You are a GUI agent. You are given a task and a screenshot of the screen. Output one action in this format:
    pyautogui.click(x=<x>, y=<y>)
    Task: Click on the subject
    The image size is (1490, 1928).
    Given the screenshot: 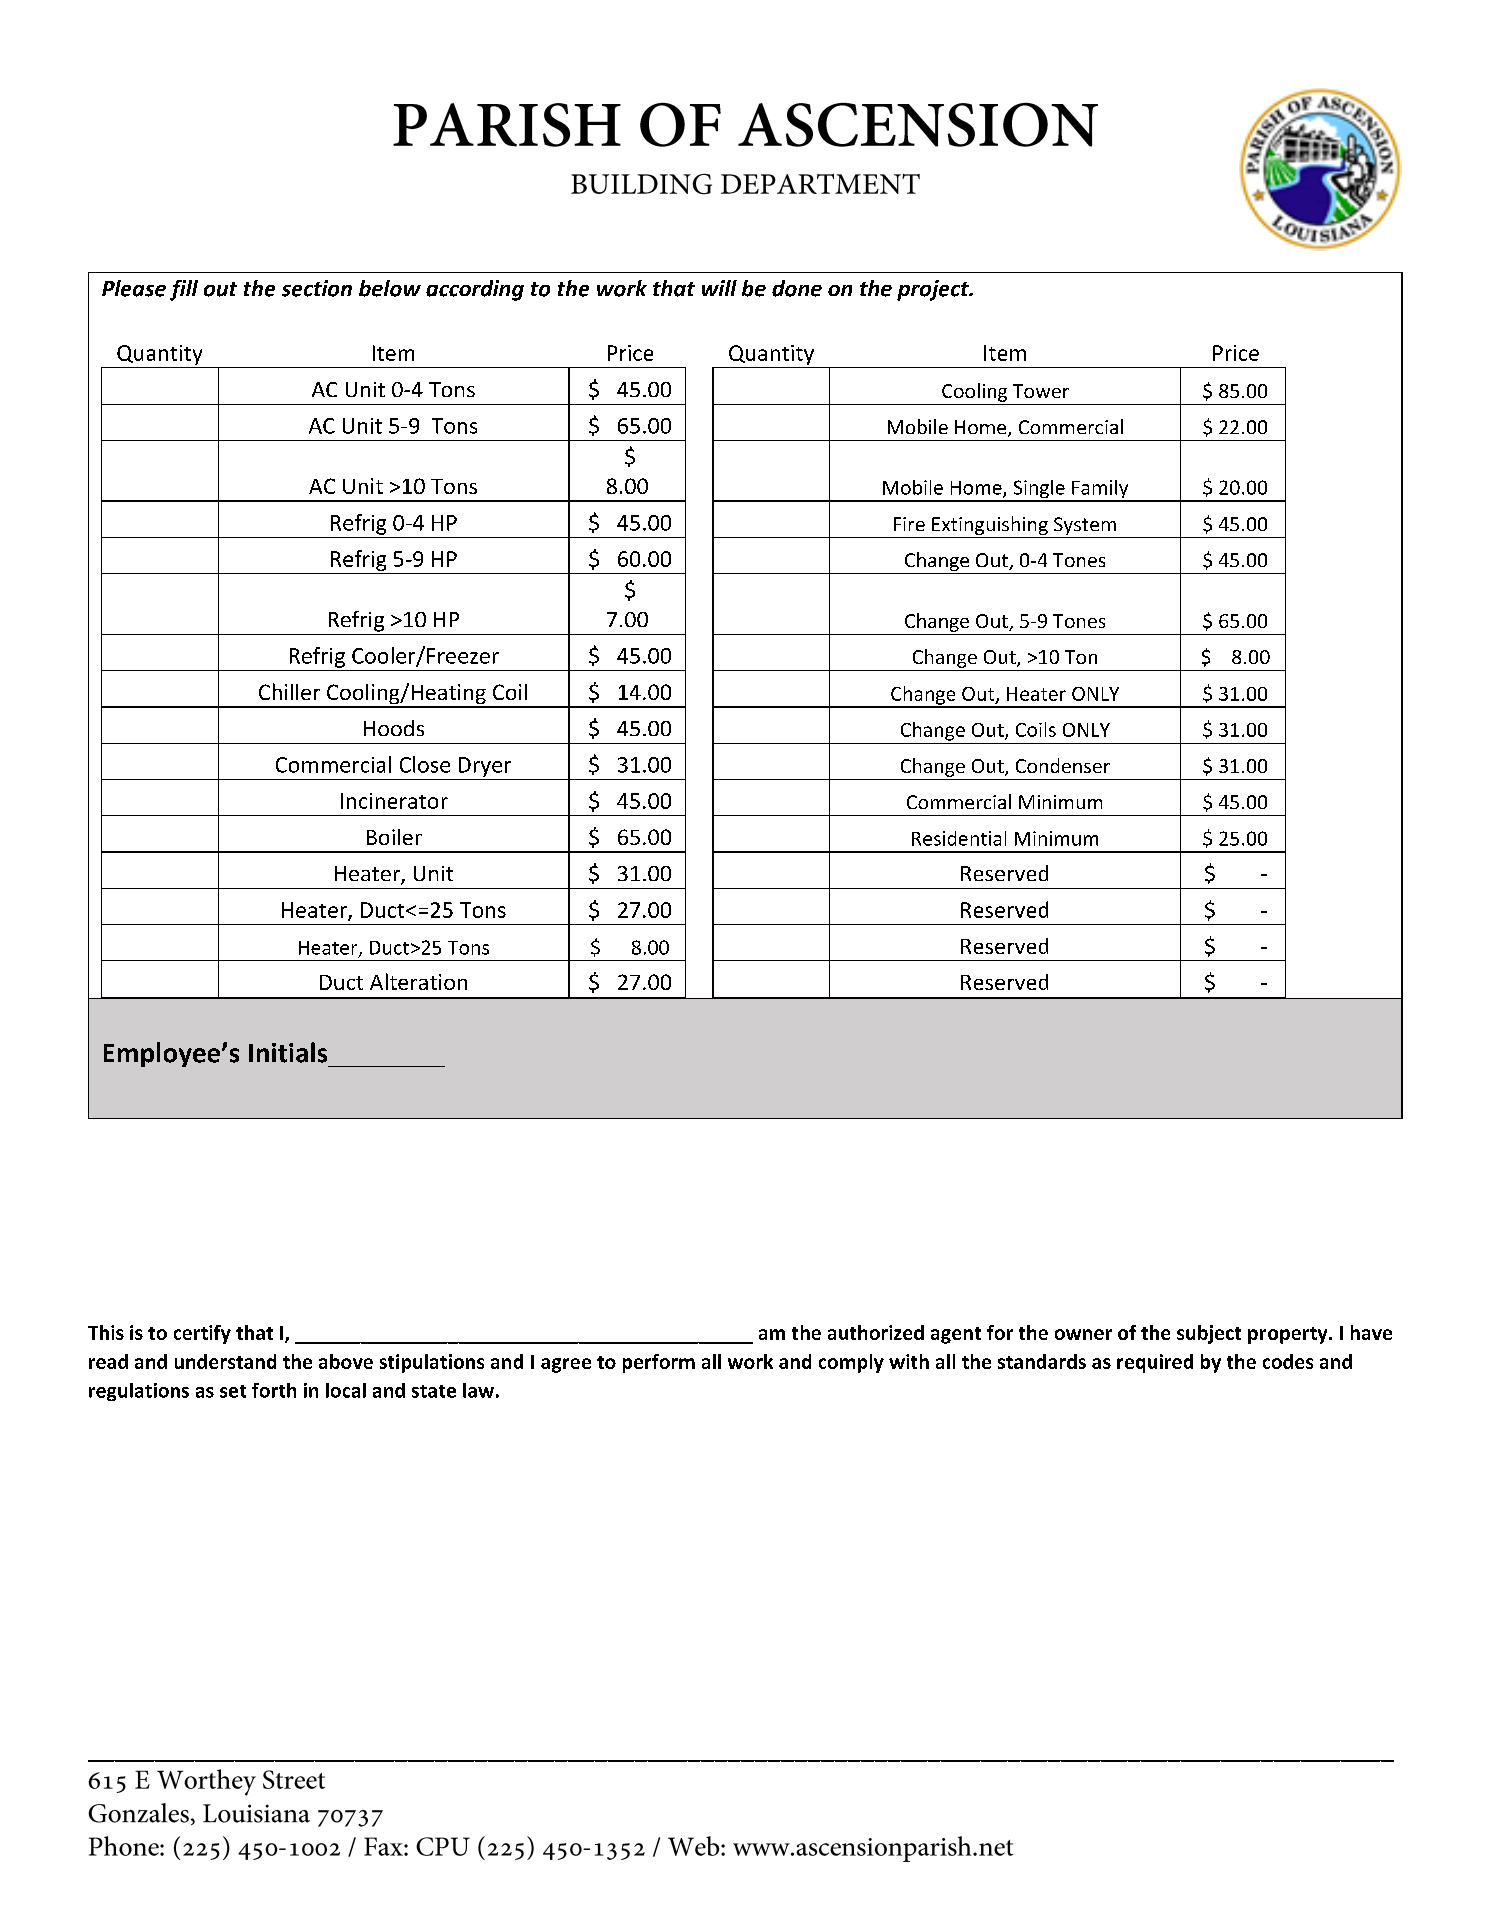 What is the action you would take?
    pyautogui.click(x=1209, y=1334)
